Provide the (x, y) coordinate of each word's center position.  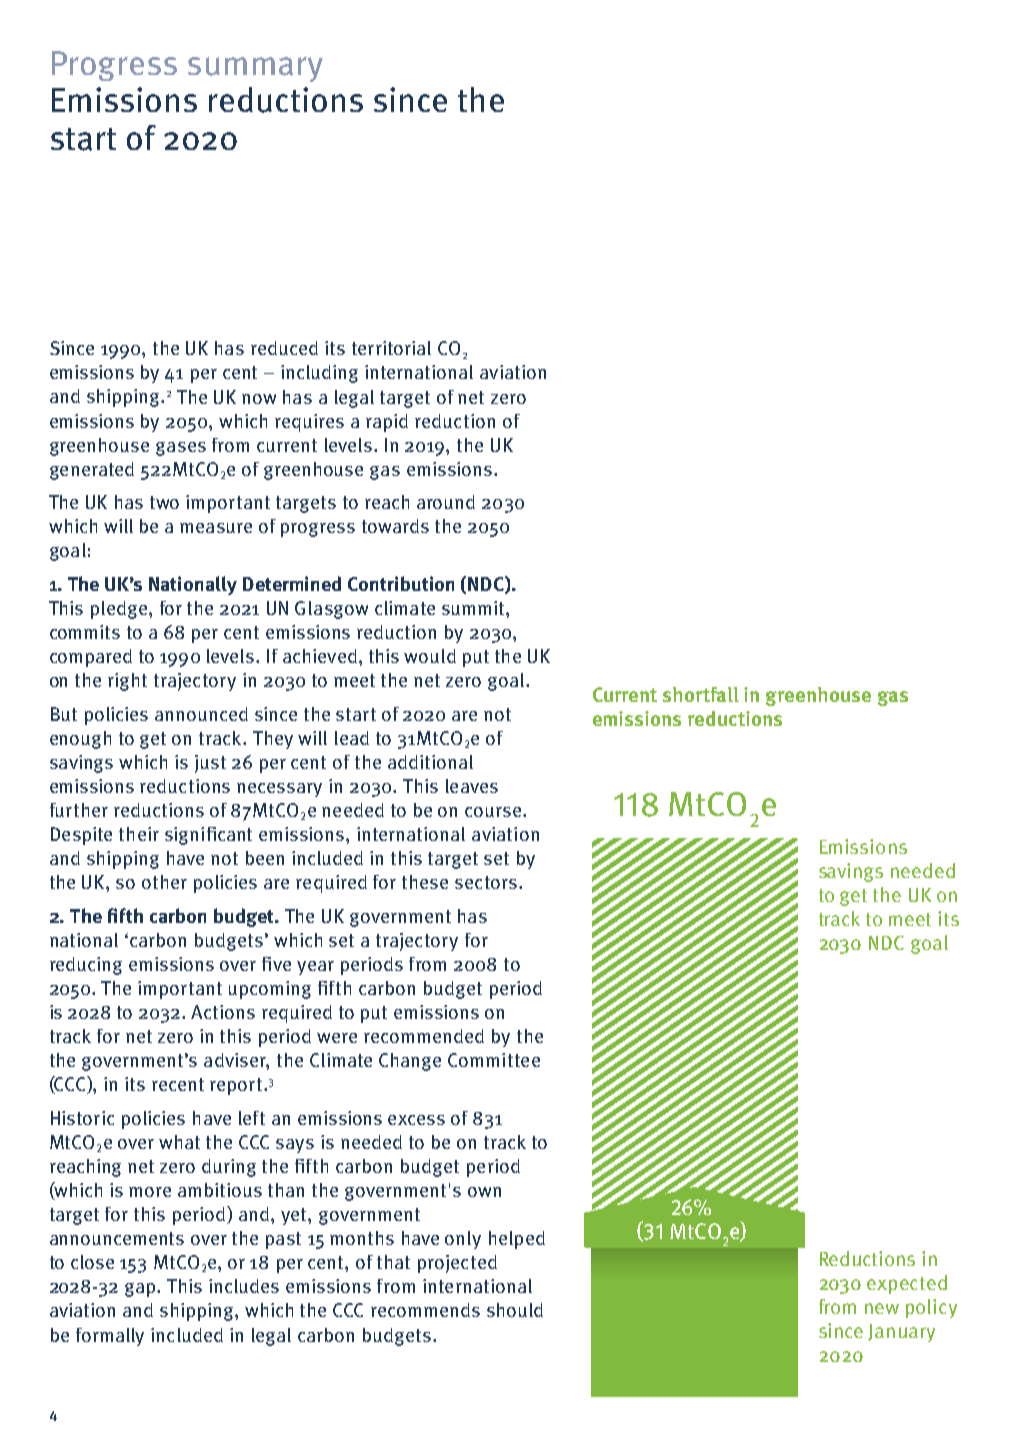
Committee (494, 1060)
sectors (486, 882)
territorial (391, 348)
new (882, 1308)
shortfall (701, 694)
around (446, 502)
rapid (387, 423)
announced (201, 714)
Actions (223, 1012)
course (494, 812)
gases (181, 449)
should (515, 1310)
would (430, 656)
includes (244, 1286)
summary (255, 69)
